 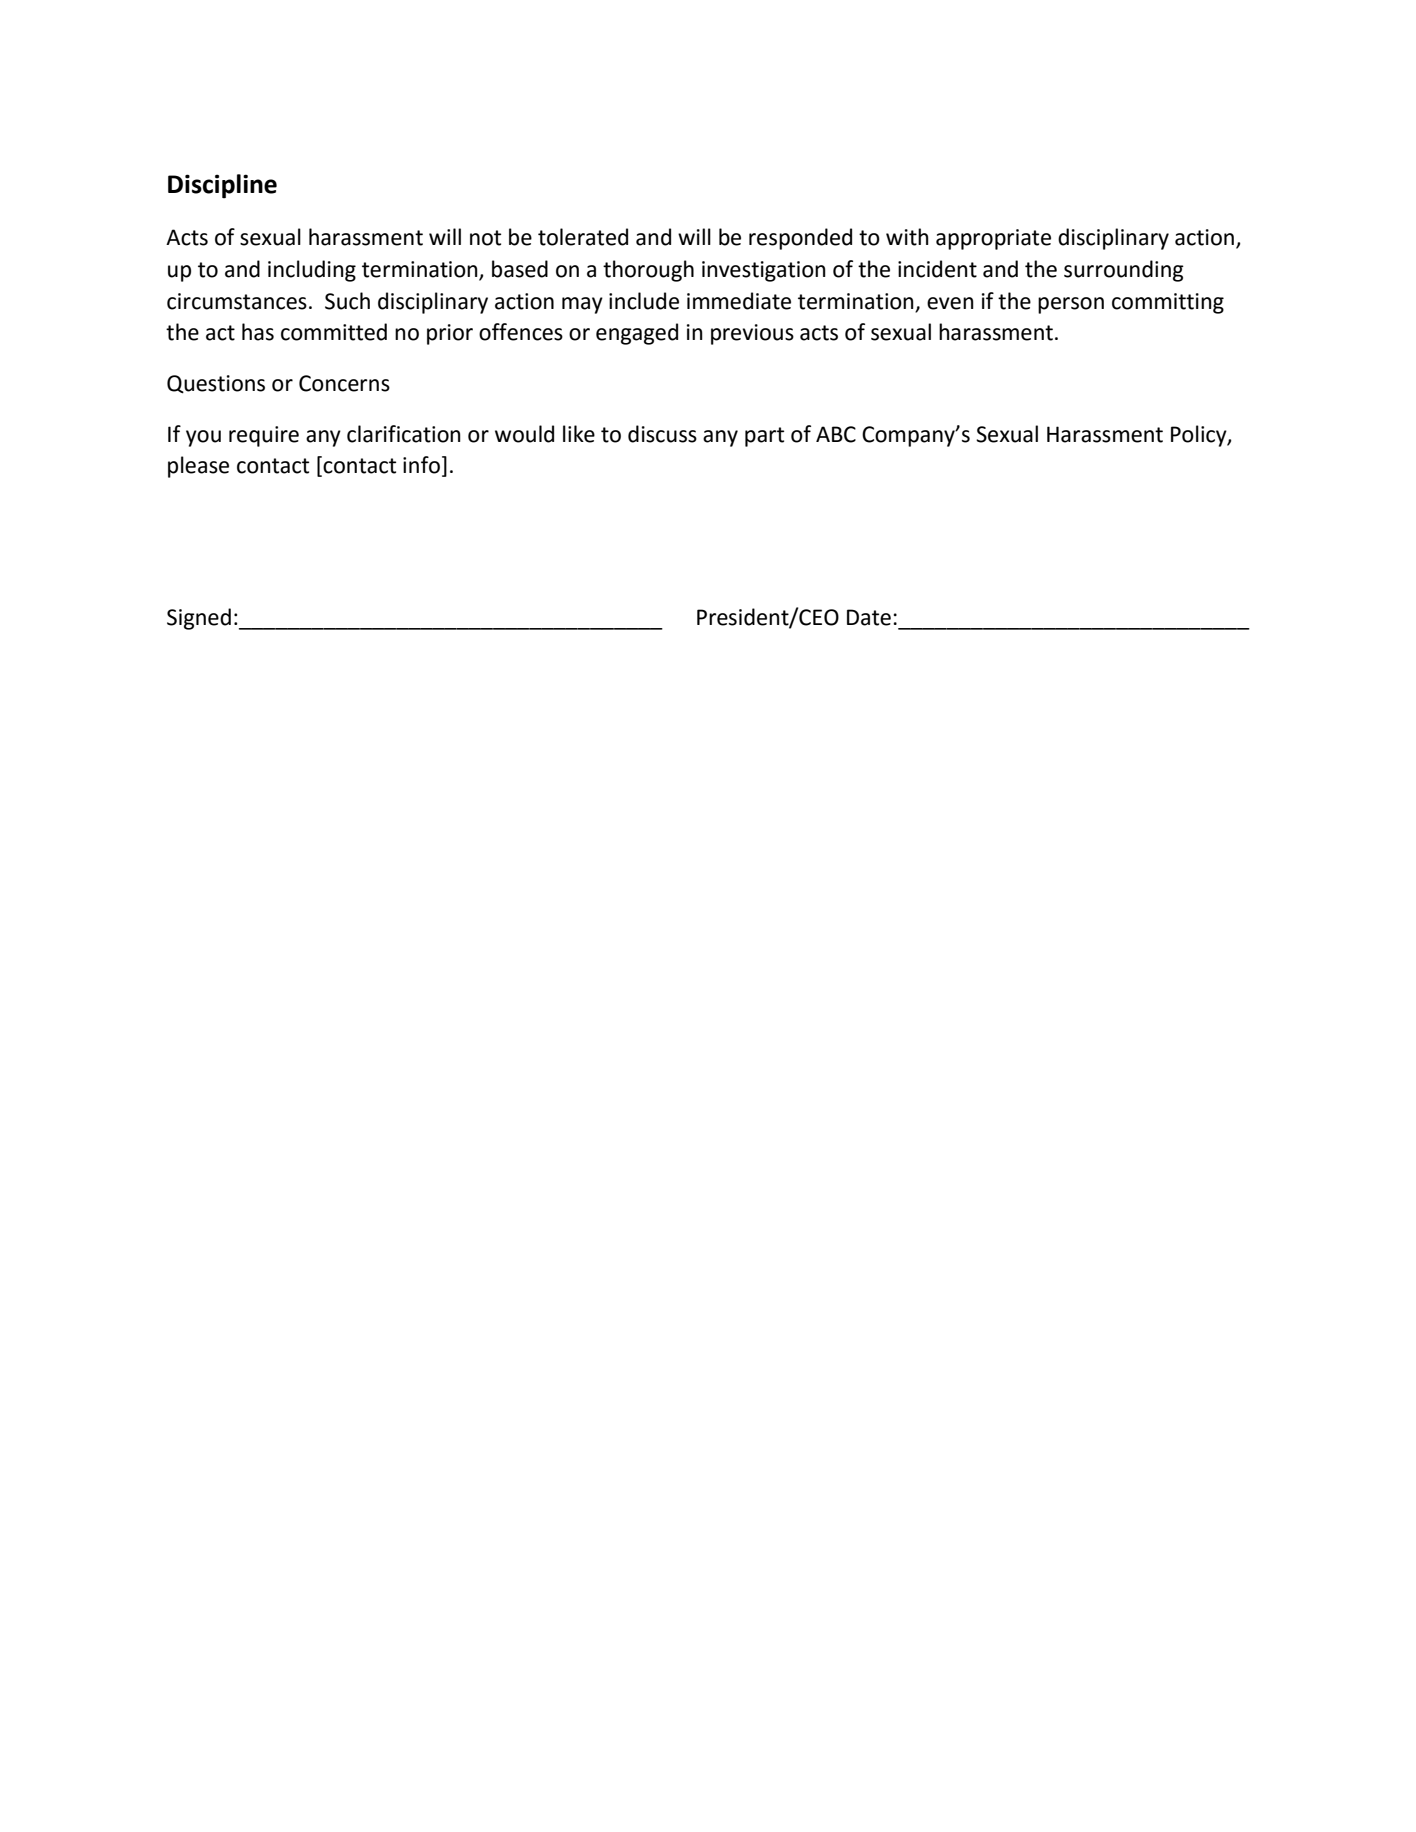 I want to click on appropriate, so click(x=993, y=239).
